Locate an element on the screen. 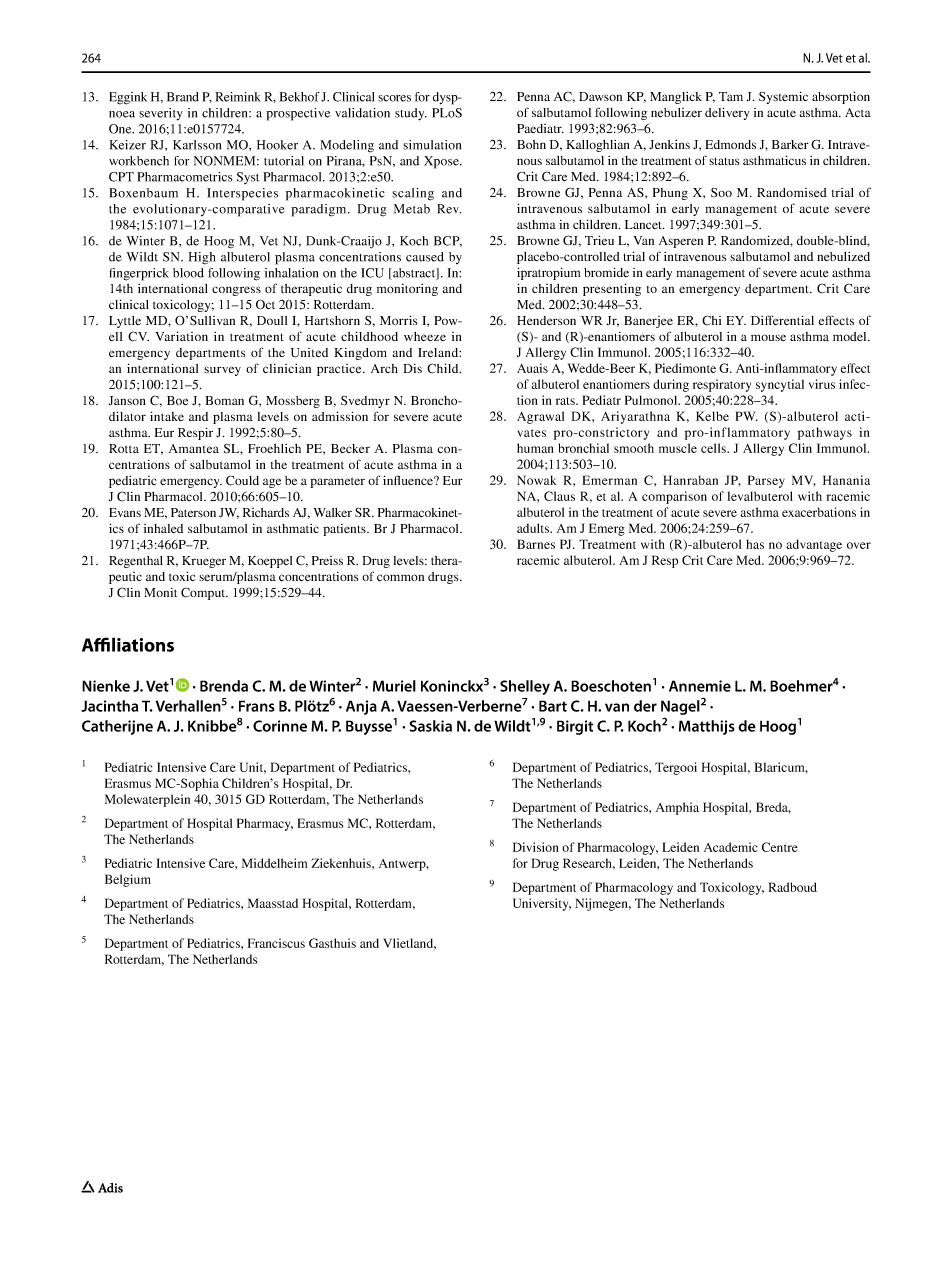  comparison is located at coordinates (674, 497).
